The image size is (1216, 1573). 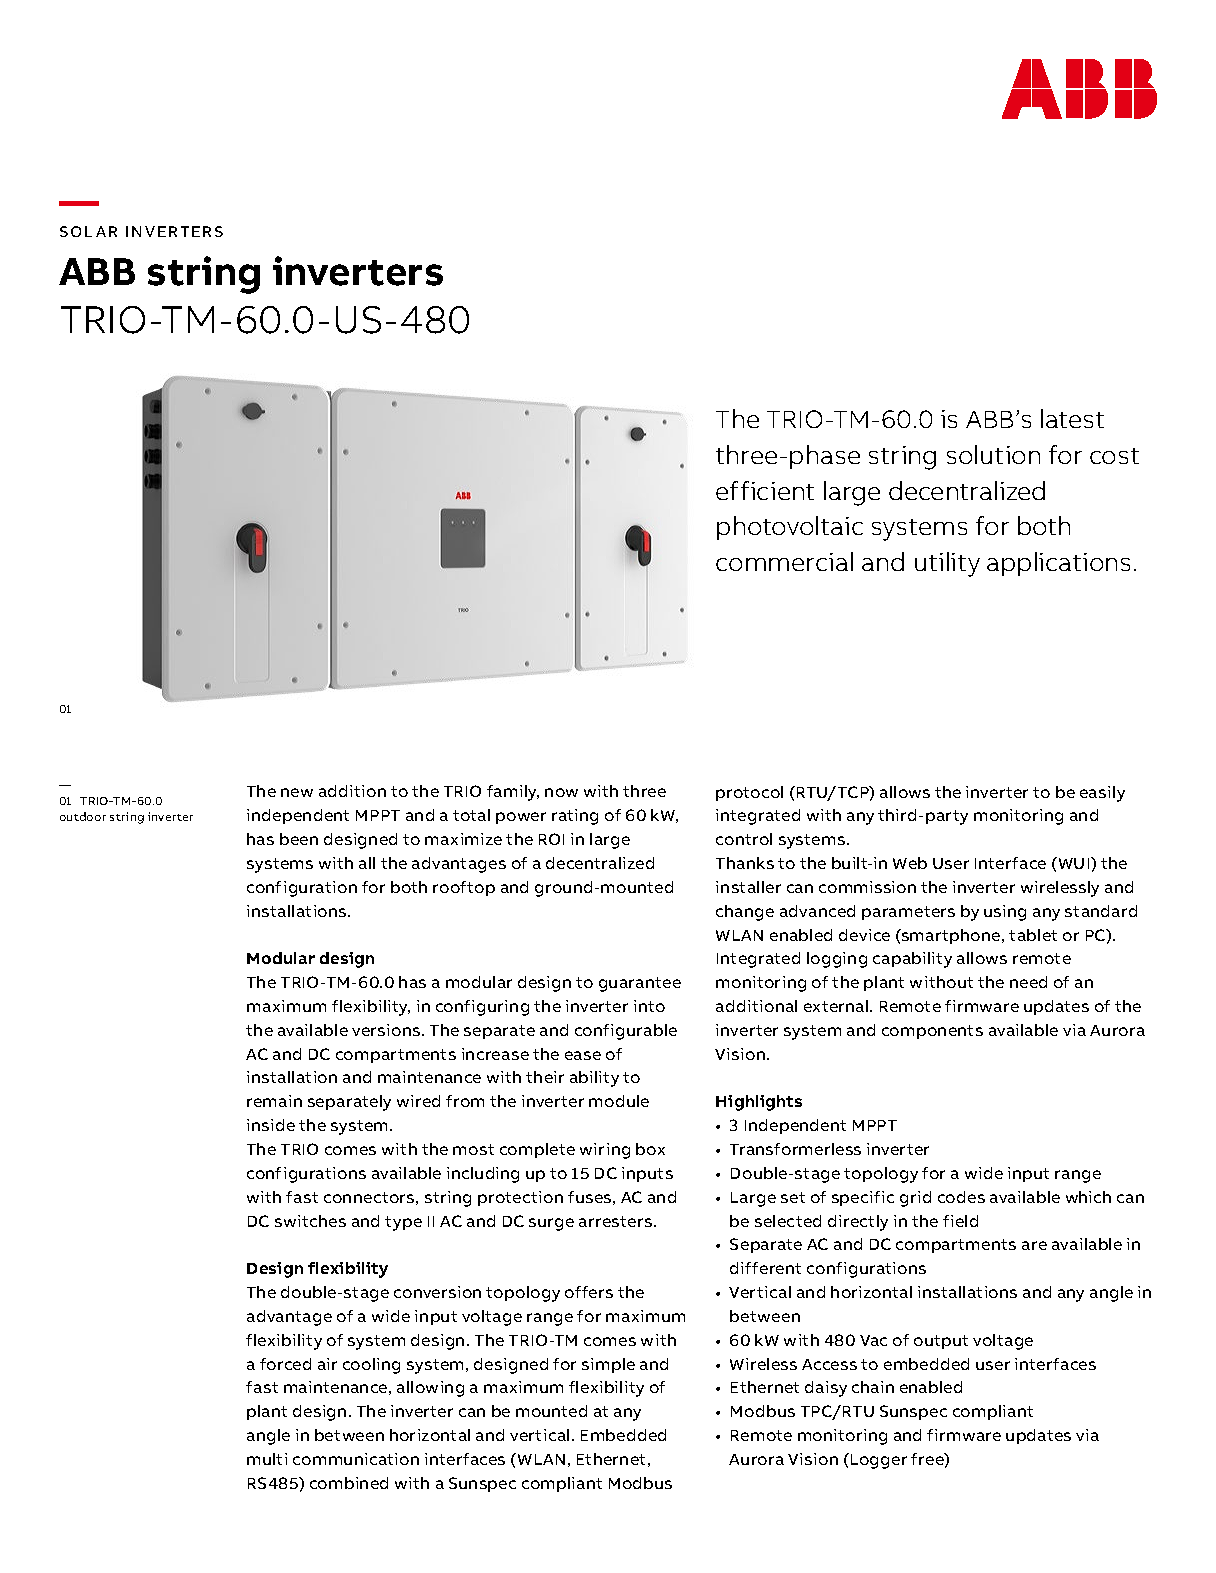 I want to click on Logger, so click(x=879, y=1461).
